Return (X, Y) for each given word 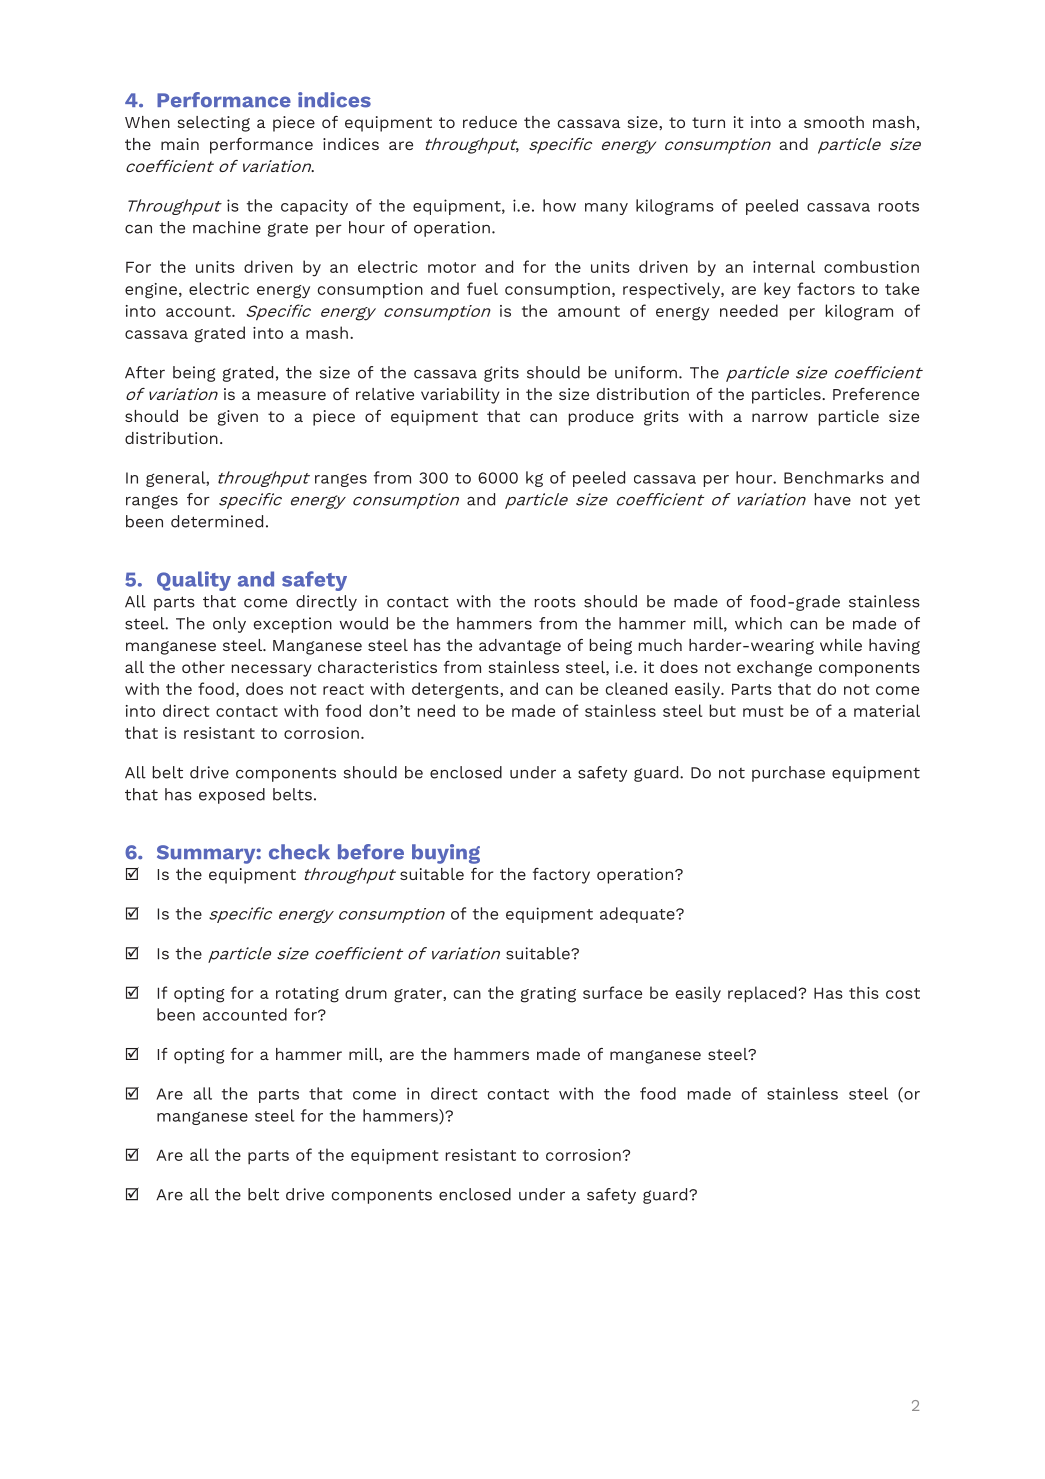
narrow (780, 417)
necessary (272, 670)
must (763, 711)
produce (601, 418)
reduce (490, 122)
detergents (456, 690)
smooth (834, 122)
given (238, 418)
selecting (214, 124)
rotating (307, 995)
